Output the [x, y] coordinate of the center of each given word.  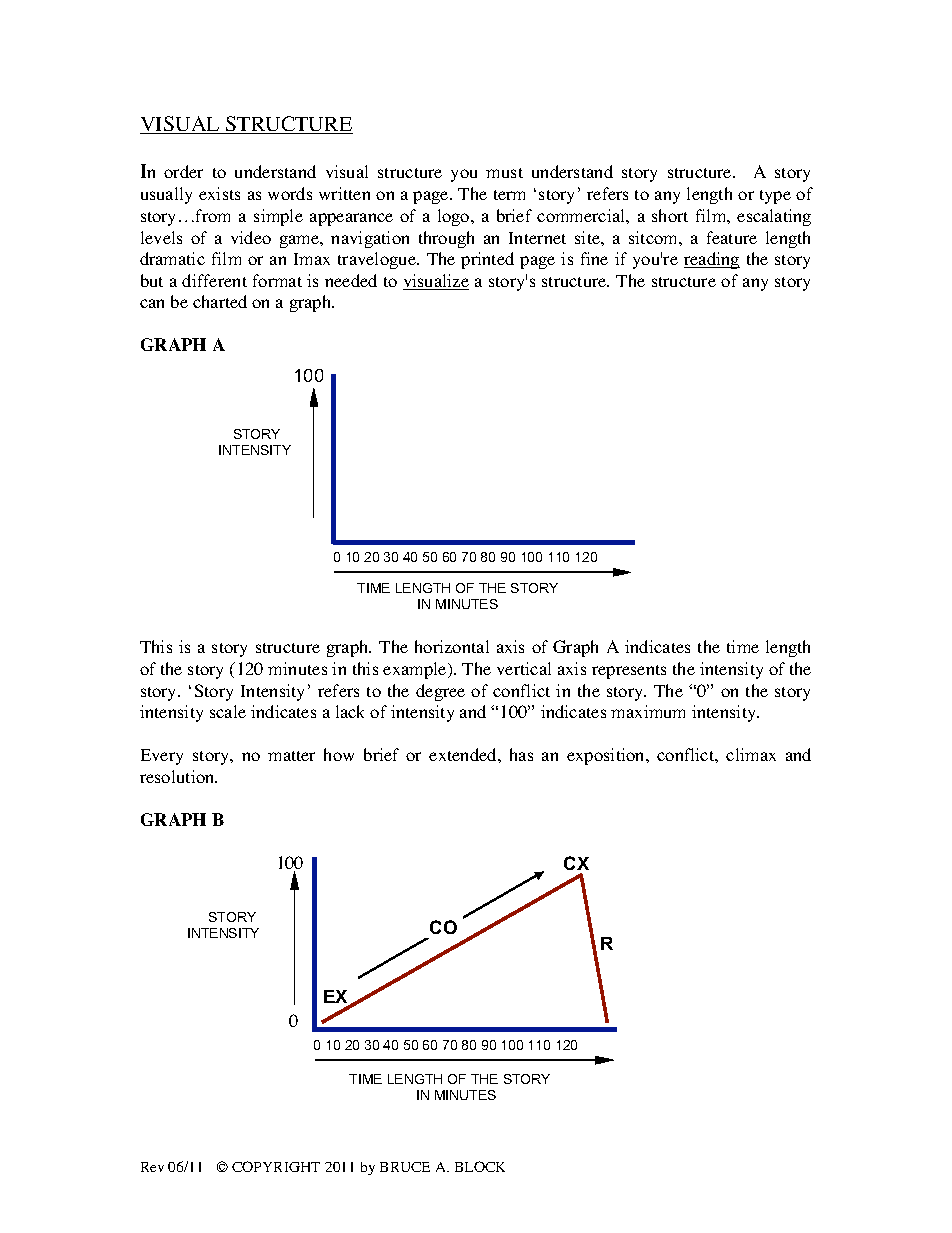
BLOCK [480, 1166]
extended [464, 754]
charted [220, 301]
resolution [178, 776]
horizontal [452, 646]
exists [219, 193]
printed [487, 260]
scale [228, 711]
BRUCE [405, 1167]
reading [712, 260]
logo [455, 217]
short [670, 215]
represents [629, 672]
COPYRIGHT [276, 1166]
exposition [607, 756]
